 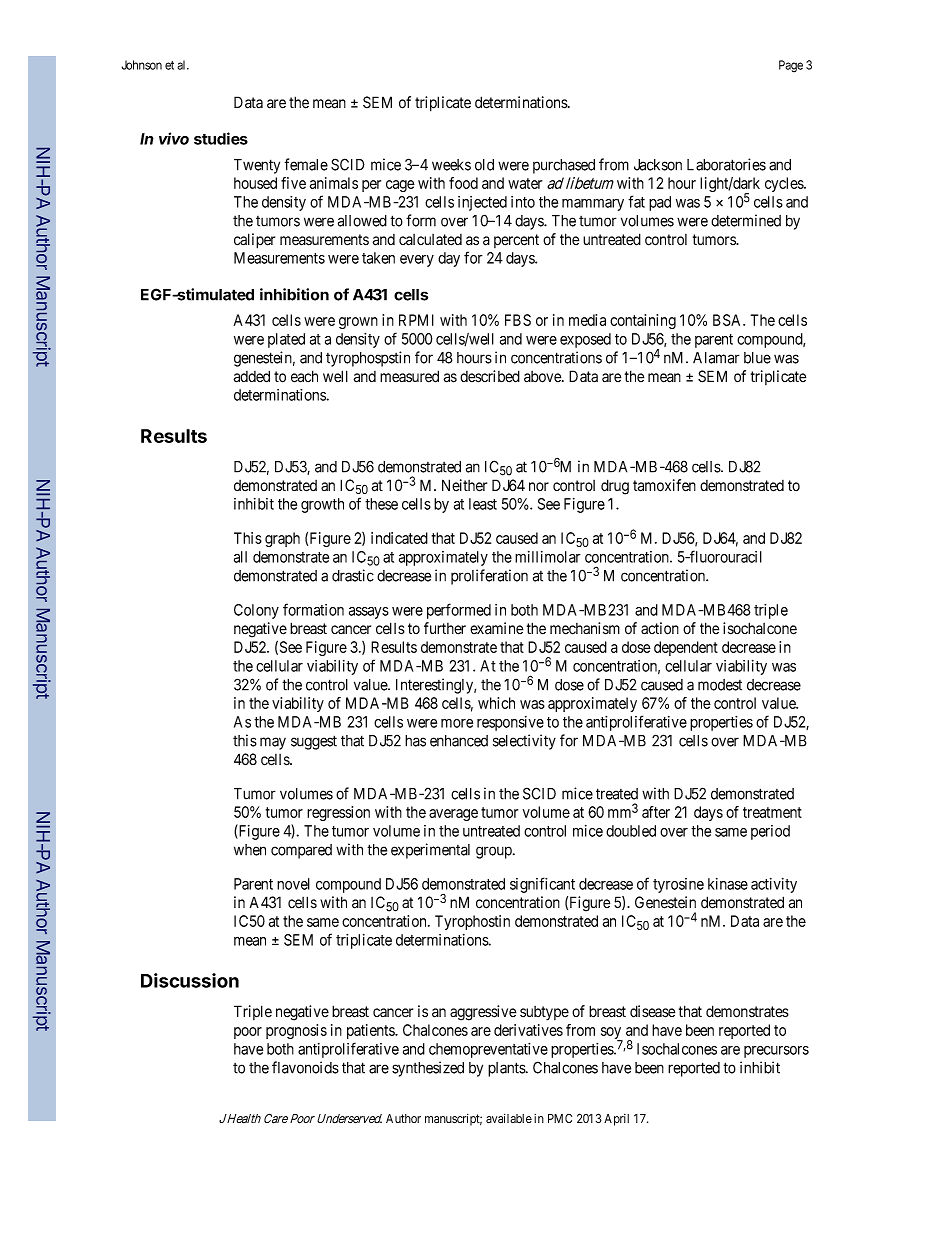 I want to click on group, so click(x=495, y=852).
